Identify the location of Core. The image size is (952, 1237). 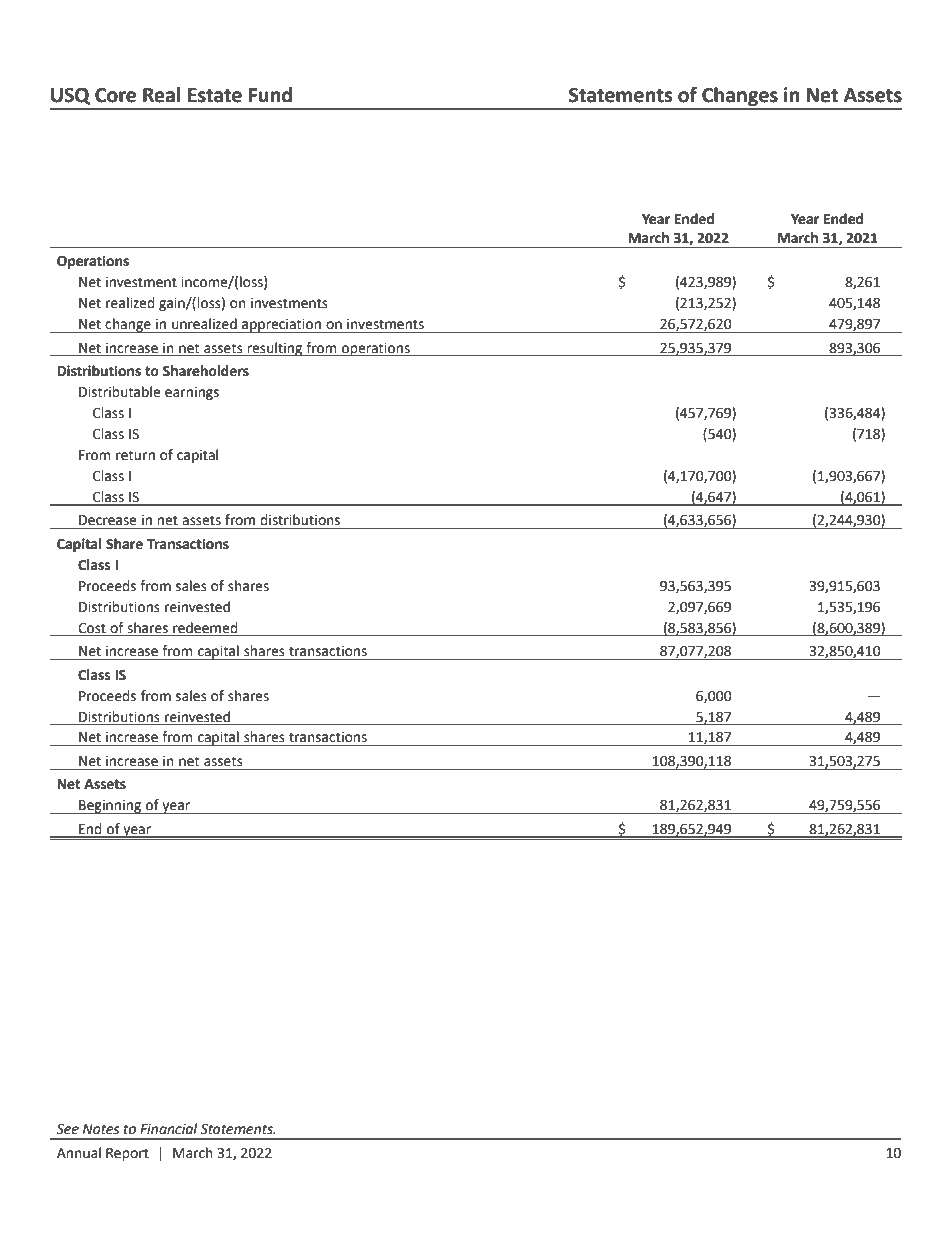
(115, 95).
